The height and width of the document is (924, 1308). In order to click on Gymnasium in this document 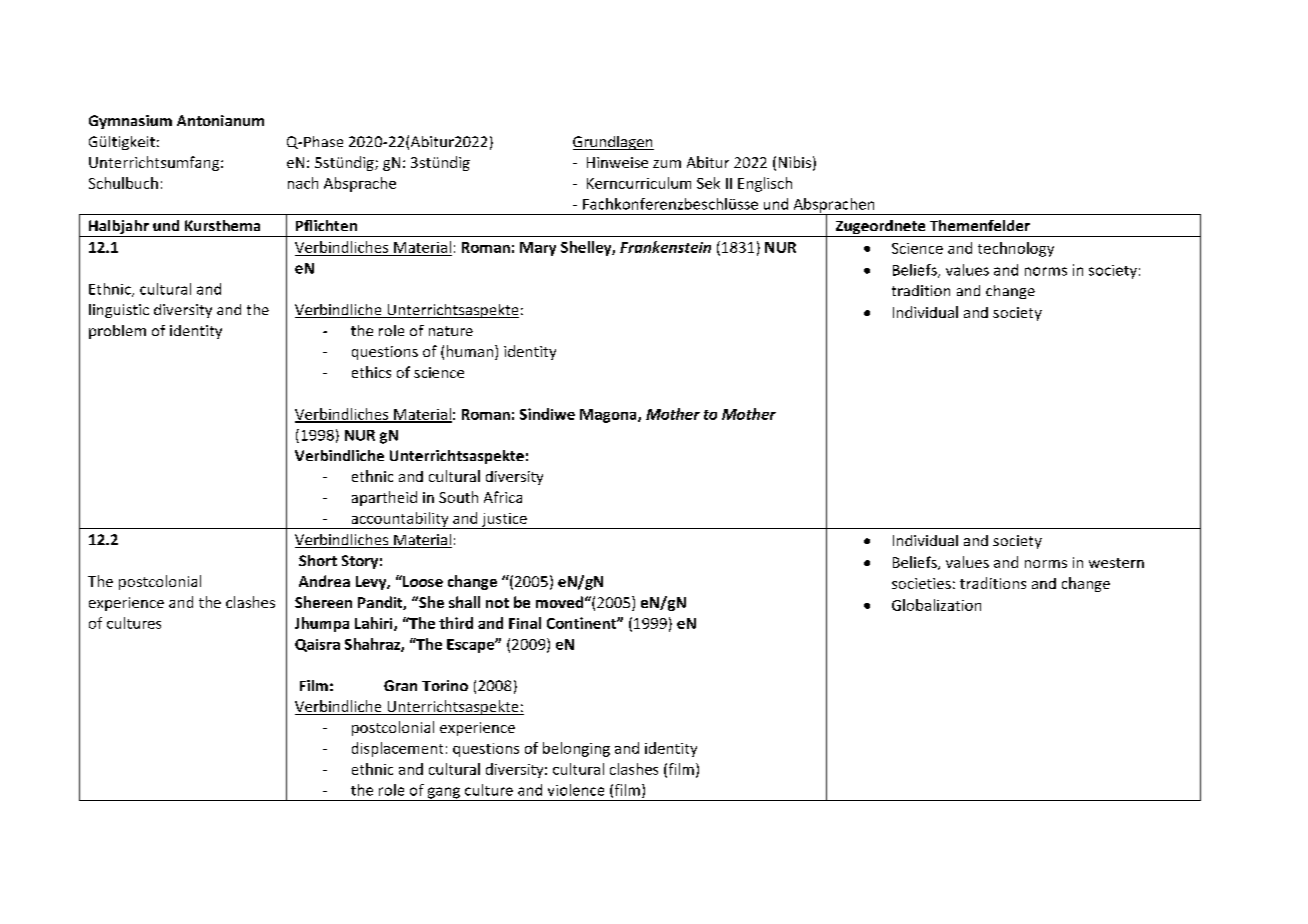, I will do `click(130, 122)`.
